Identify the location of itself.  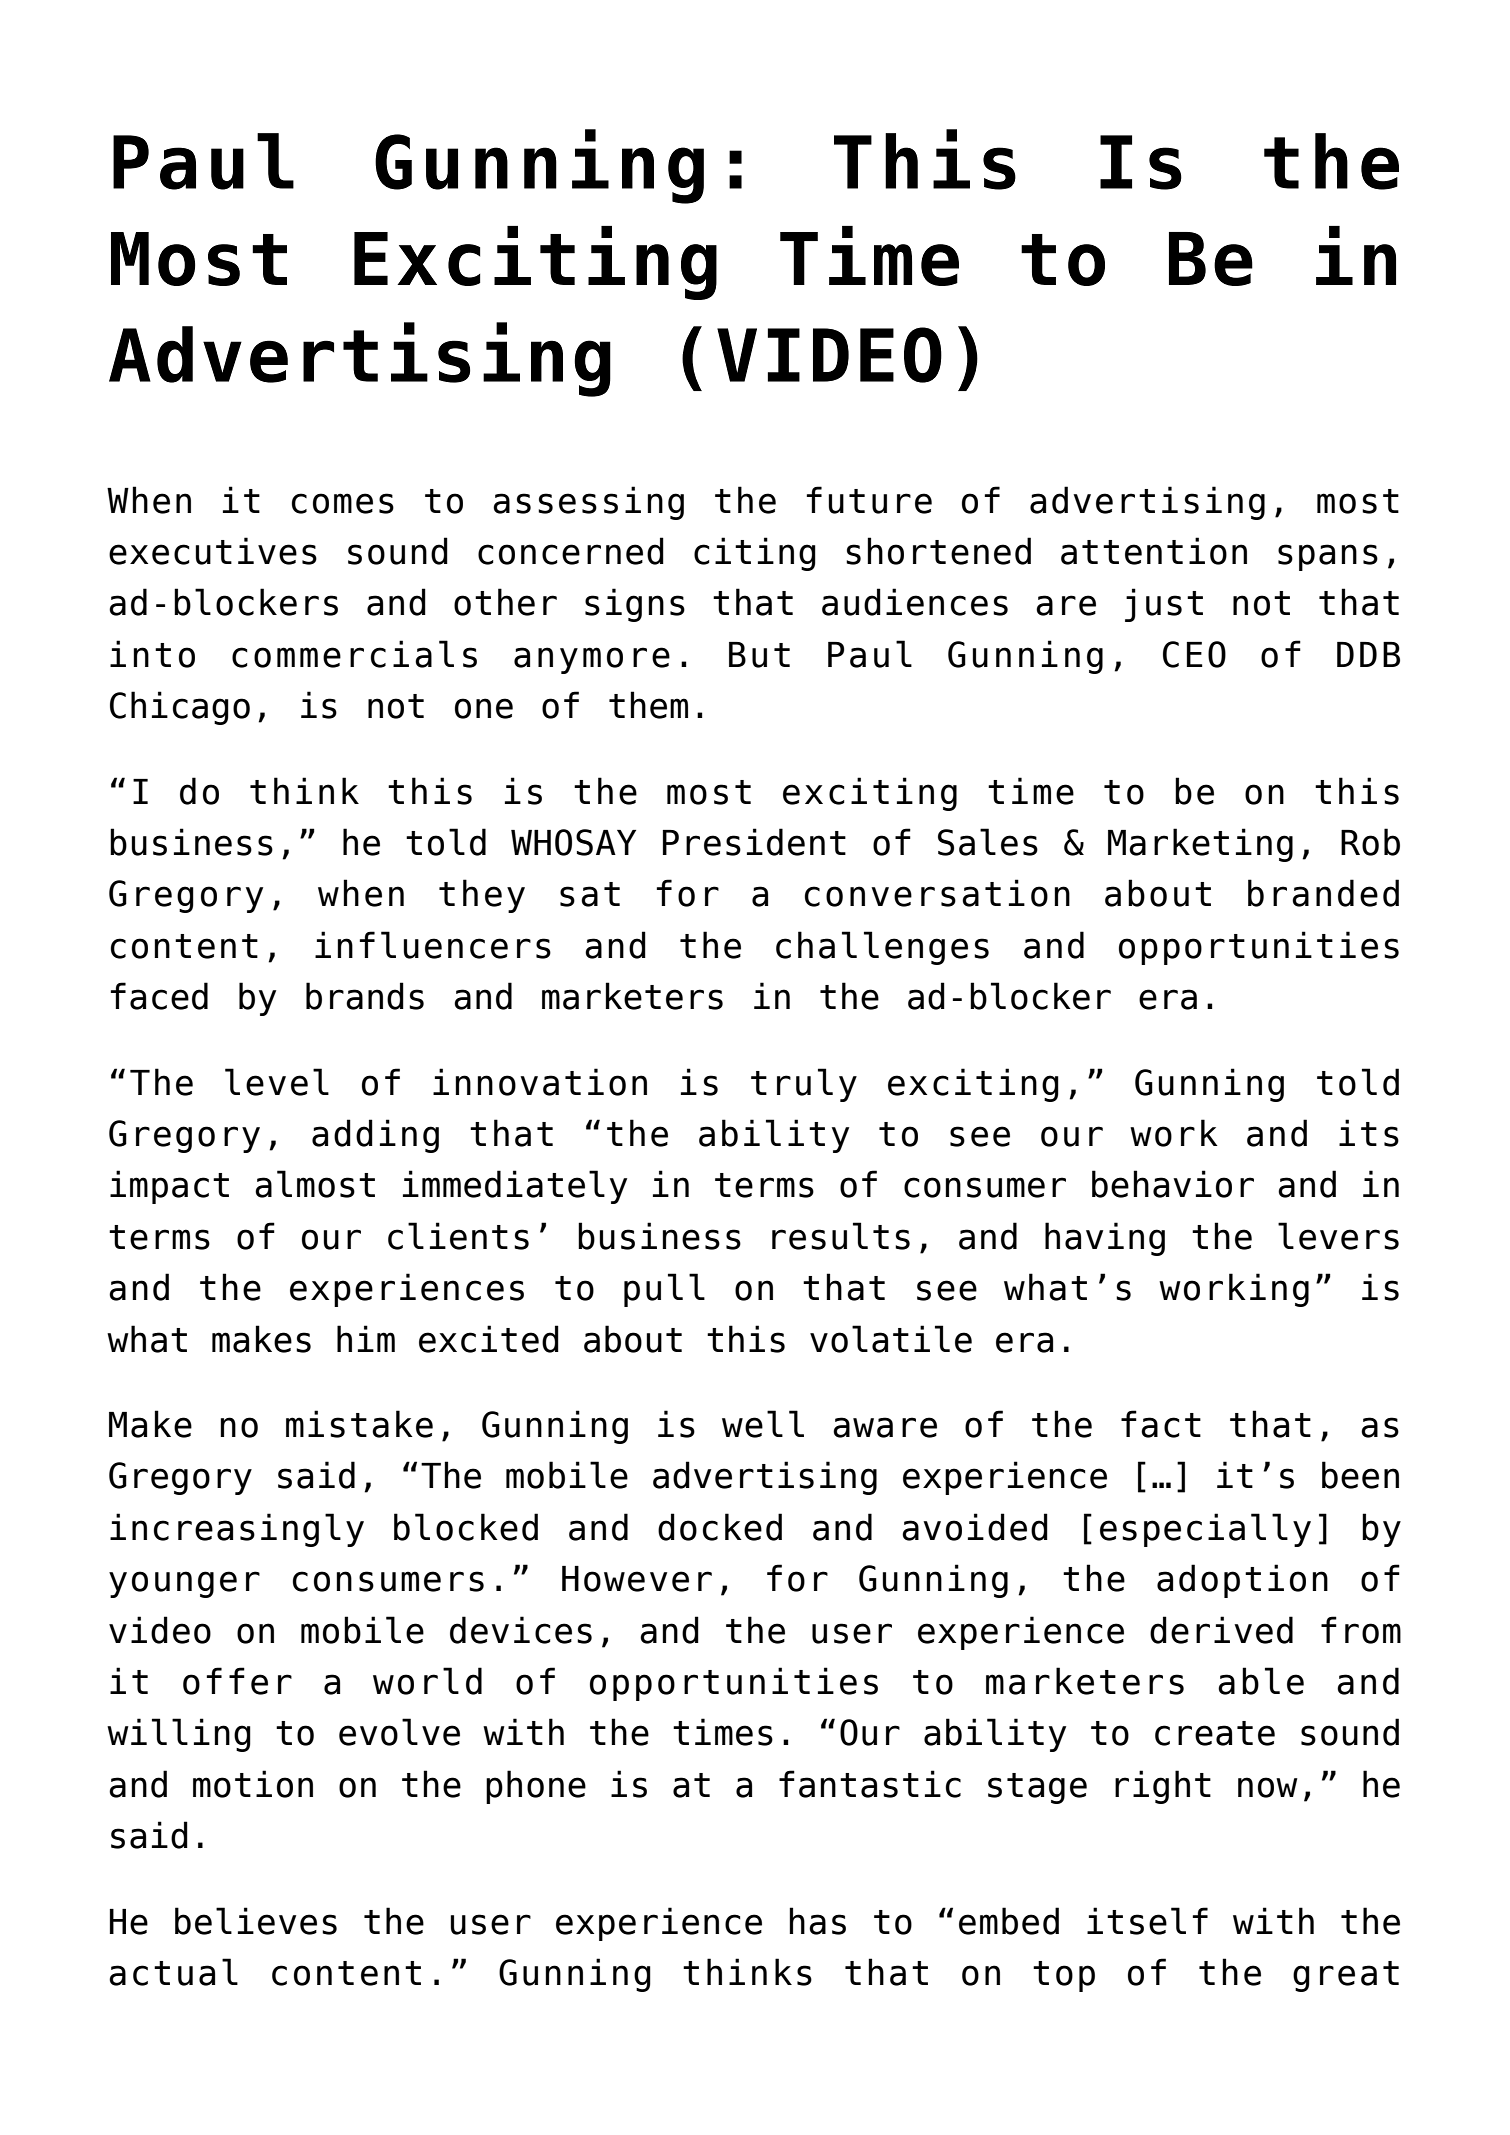
(1147, 1921).
